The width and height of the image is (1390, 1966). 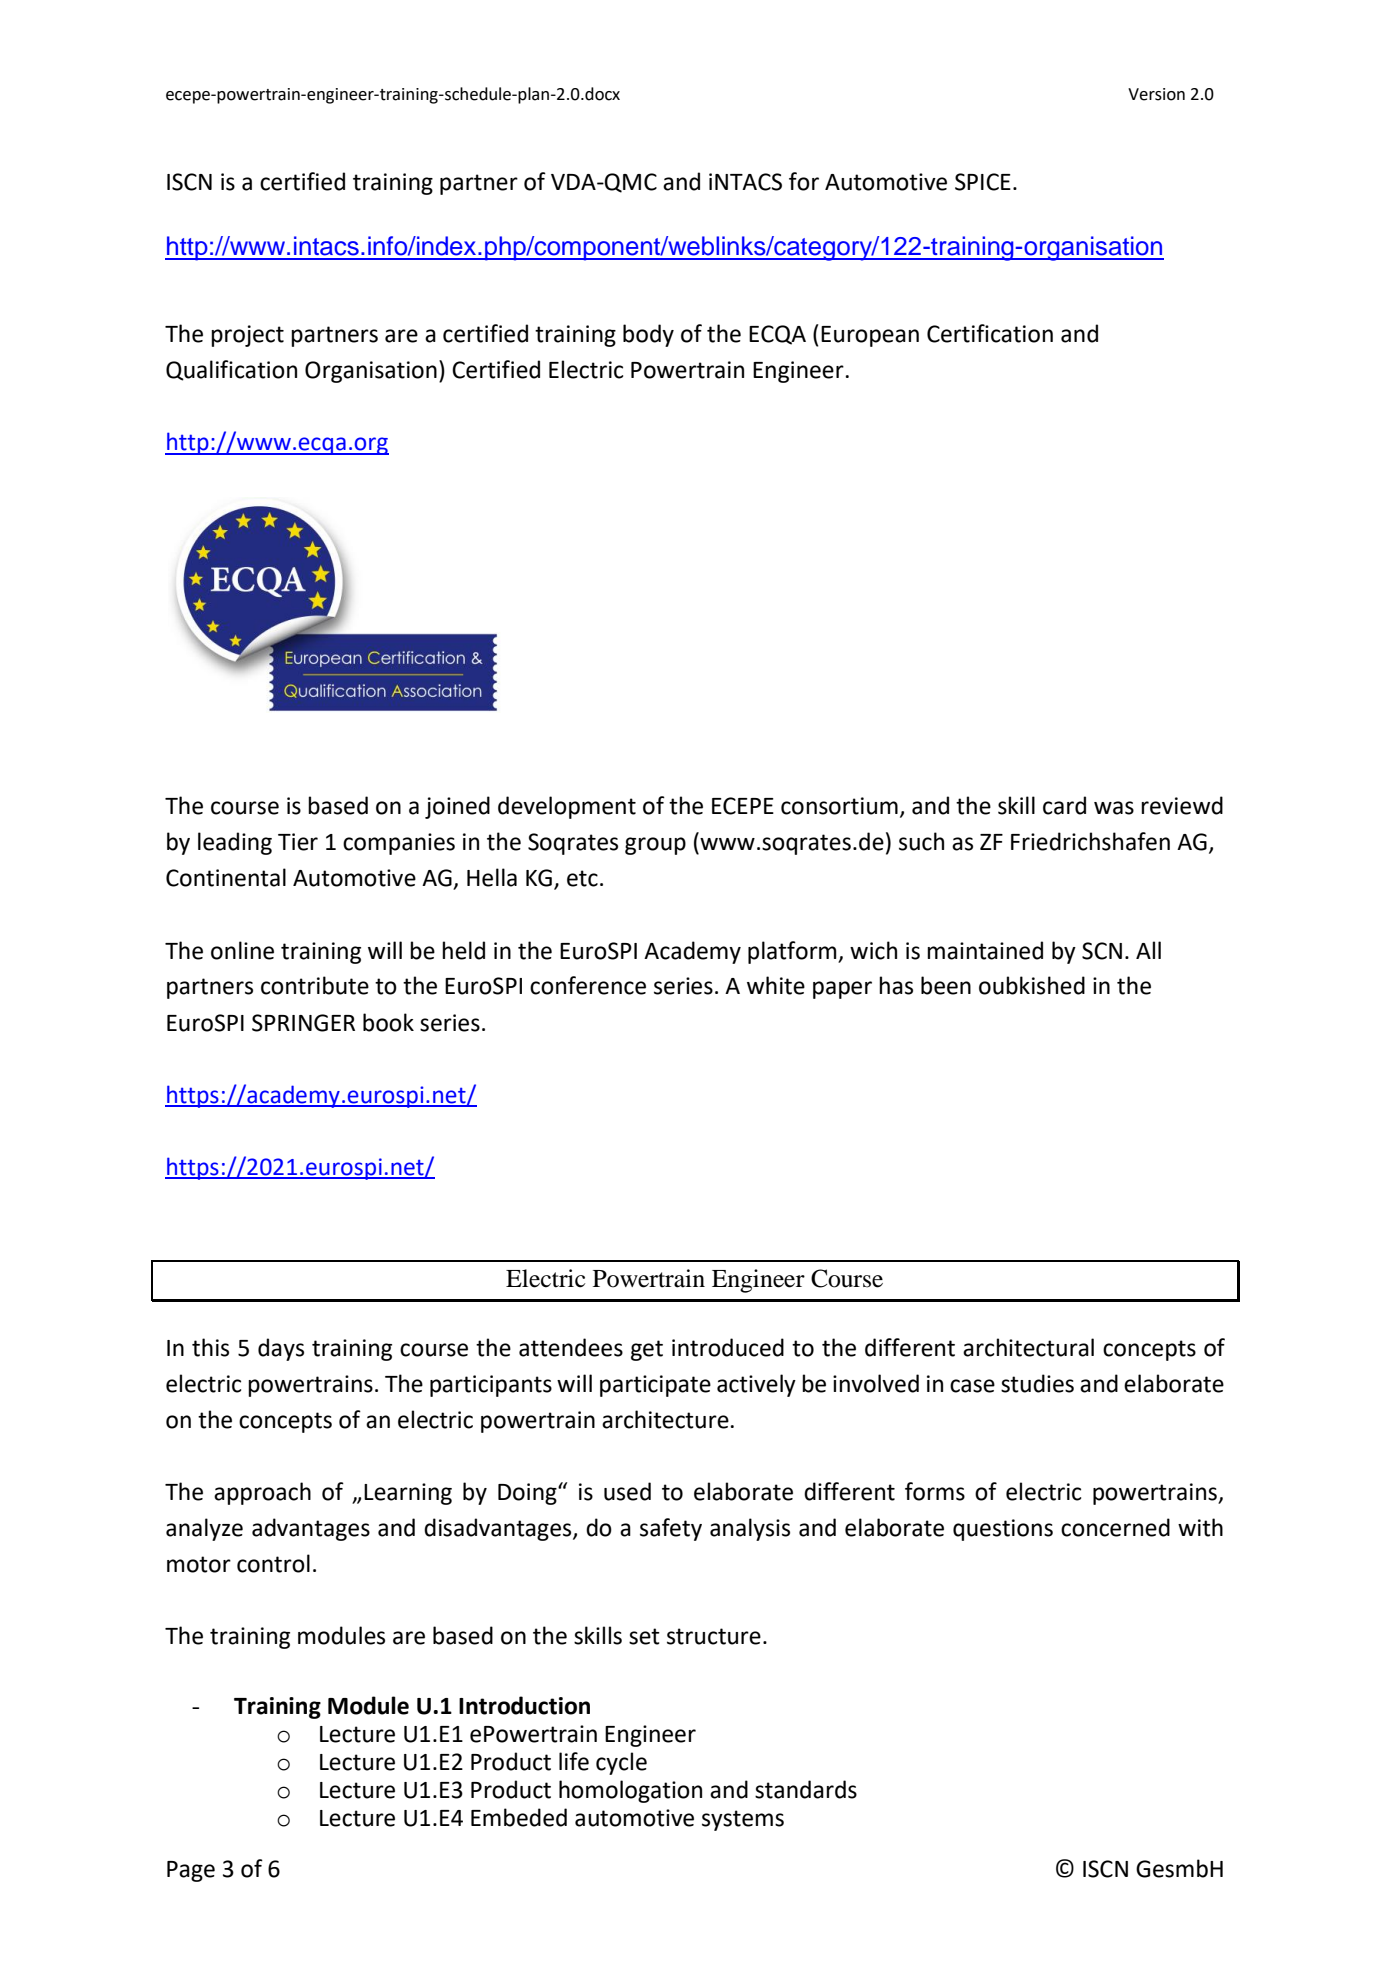 What do you see at coordinates (1156, 94) in the image?
I see `Version` at bounding box center [1156, 94].
